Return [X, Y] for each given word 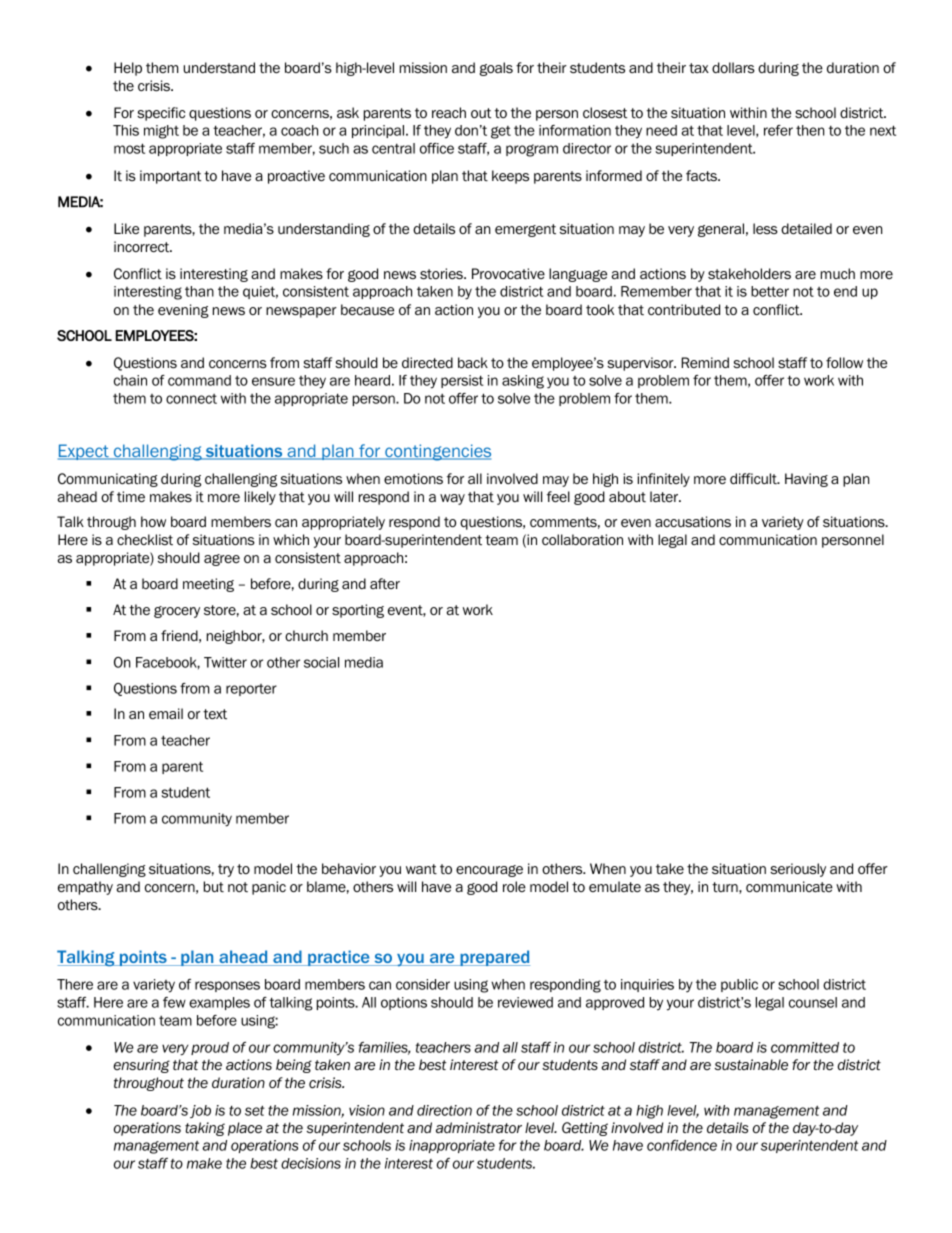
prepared [494, 958]
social [321, 662]
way [452, 499]
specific [161, 114]
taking [205, 1129]
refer [778, 130]
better [770, 291]
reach [449, 112]
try [226, 870]
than [199, 291]
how [153, 521]
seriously [798, 870]
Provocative [508, 273]
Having [806, 480]
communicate [789, 886]
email [166, 713]
